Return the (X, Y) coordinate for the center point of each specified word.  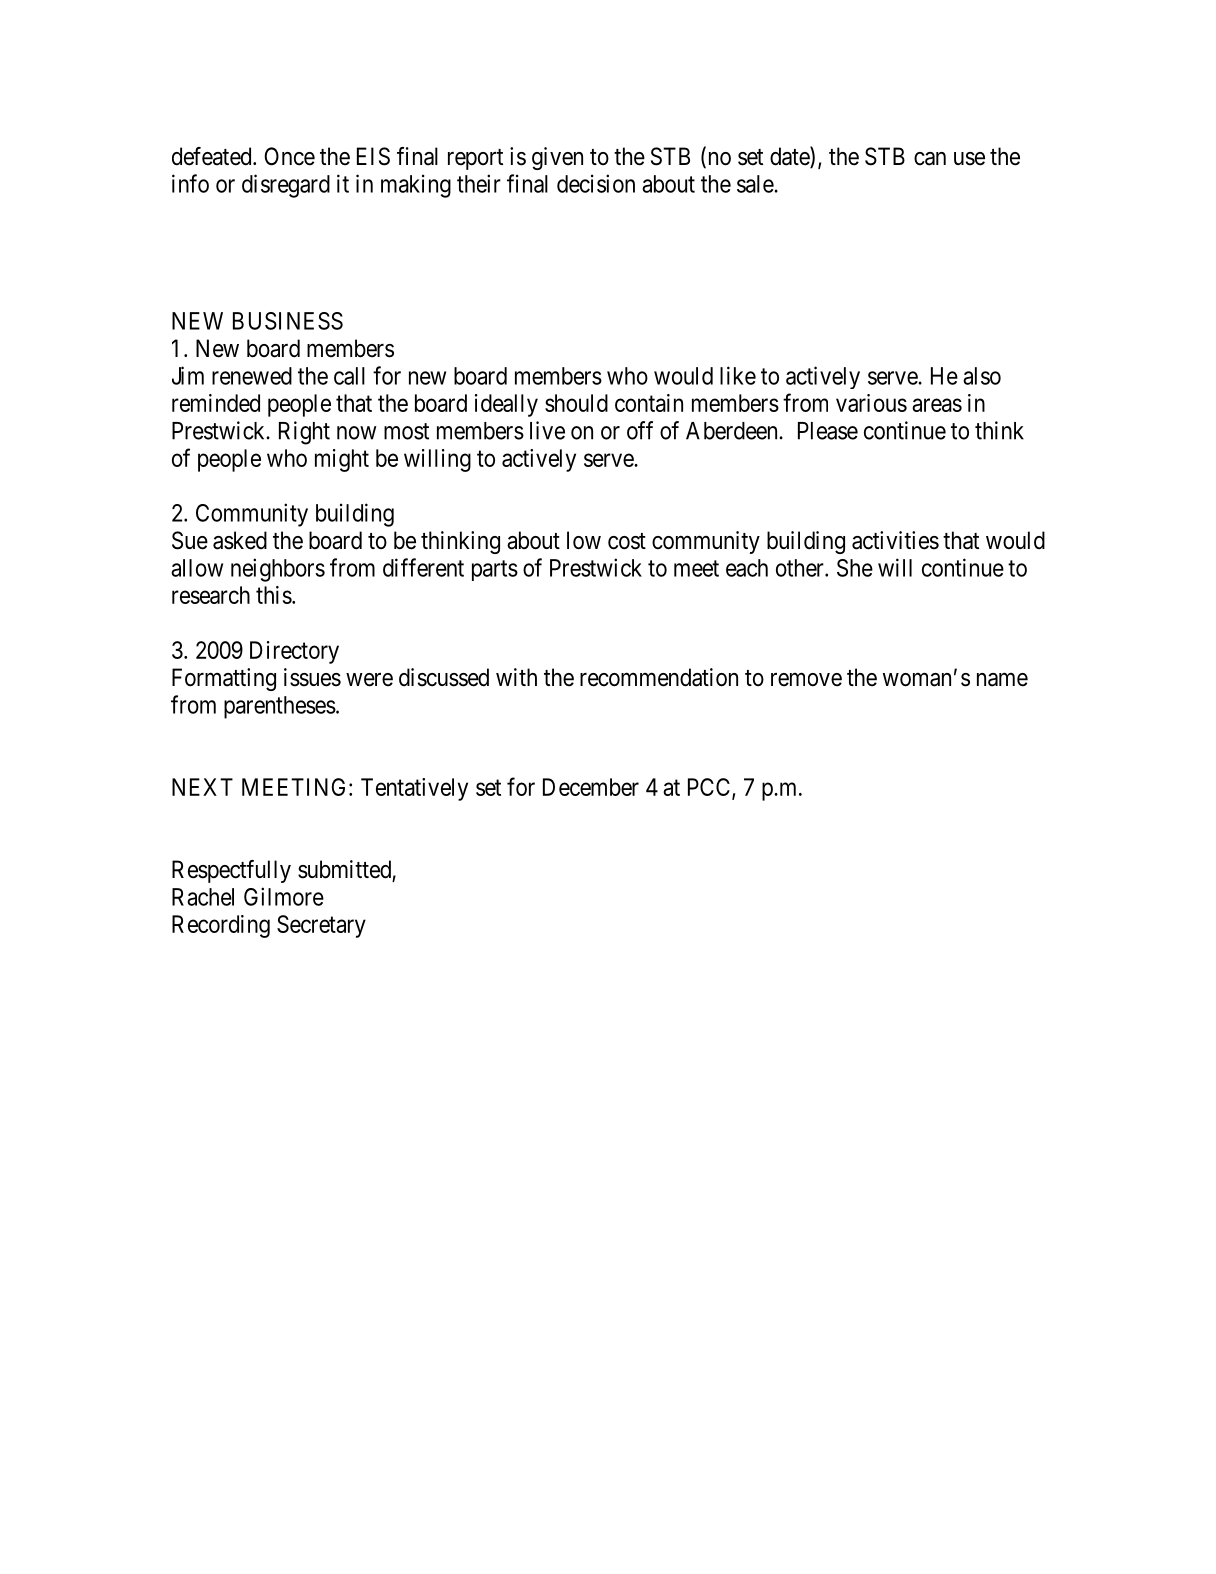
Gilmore (284, 896)
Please (828, 431)
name (1002, 680)
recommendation (659, 677)
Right (304, 433)
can (930, 159)
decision (596, 183)
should (576, 403)
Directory (294, 652)
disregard (286, 186)
